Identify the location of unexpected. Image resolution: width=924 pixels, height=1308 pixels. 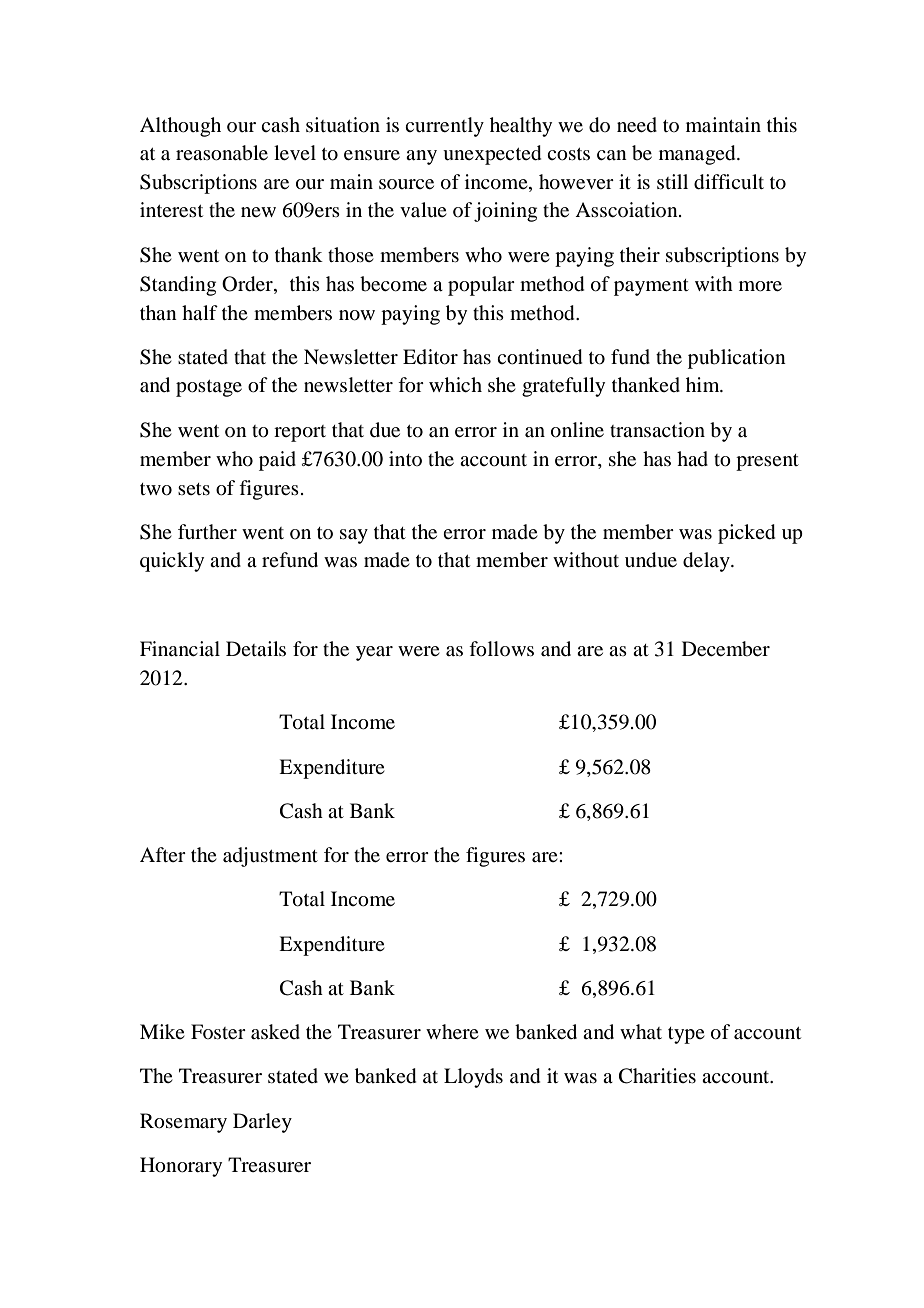
(492, 155).
